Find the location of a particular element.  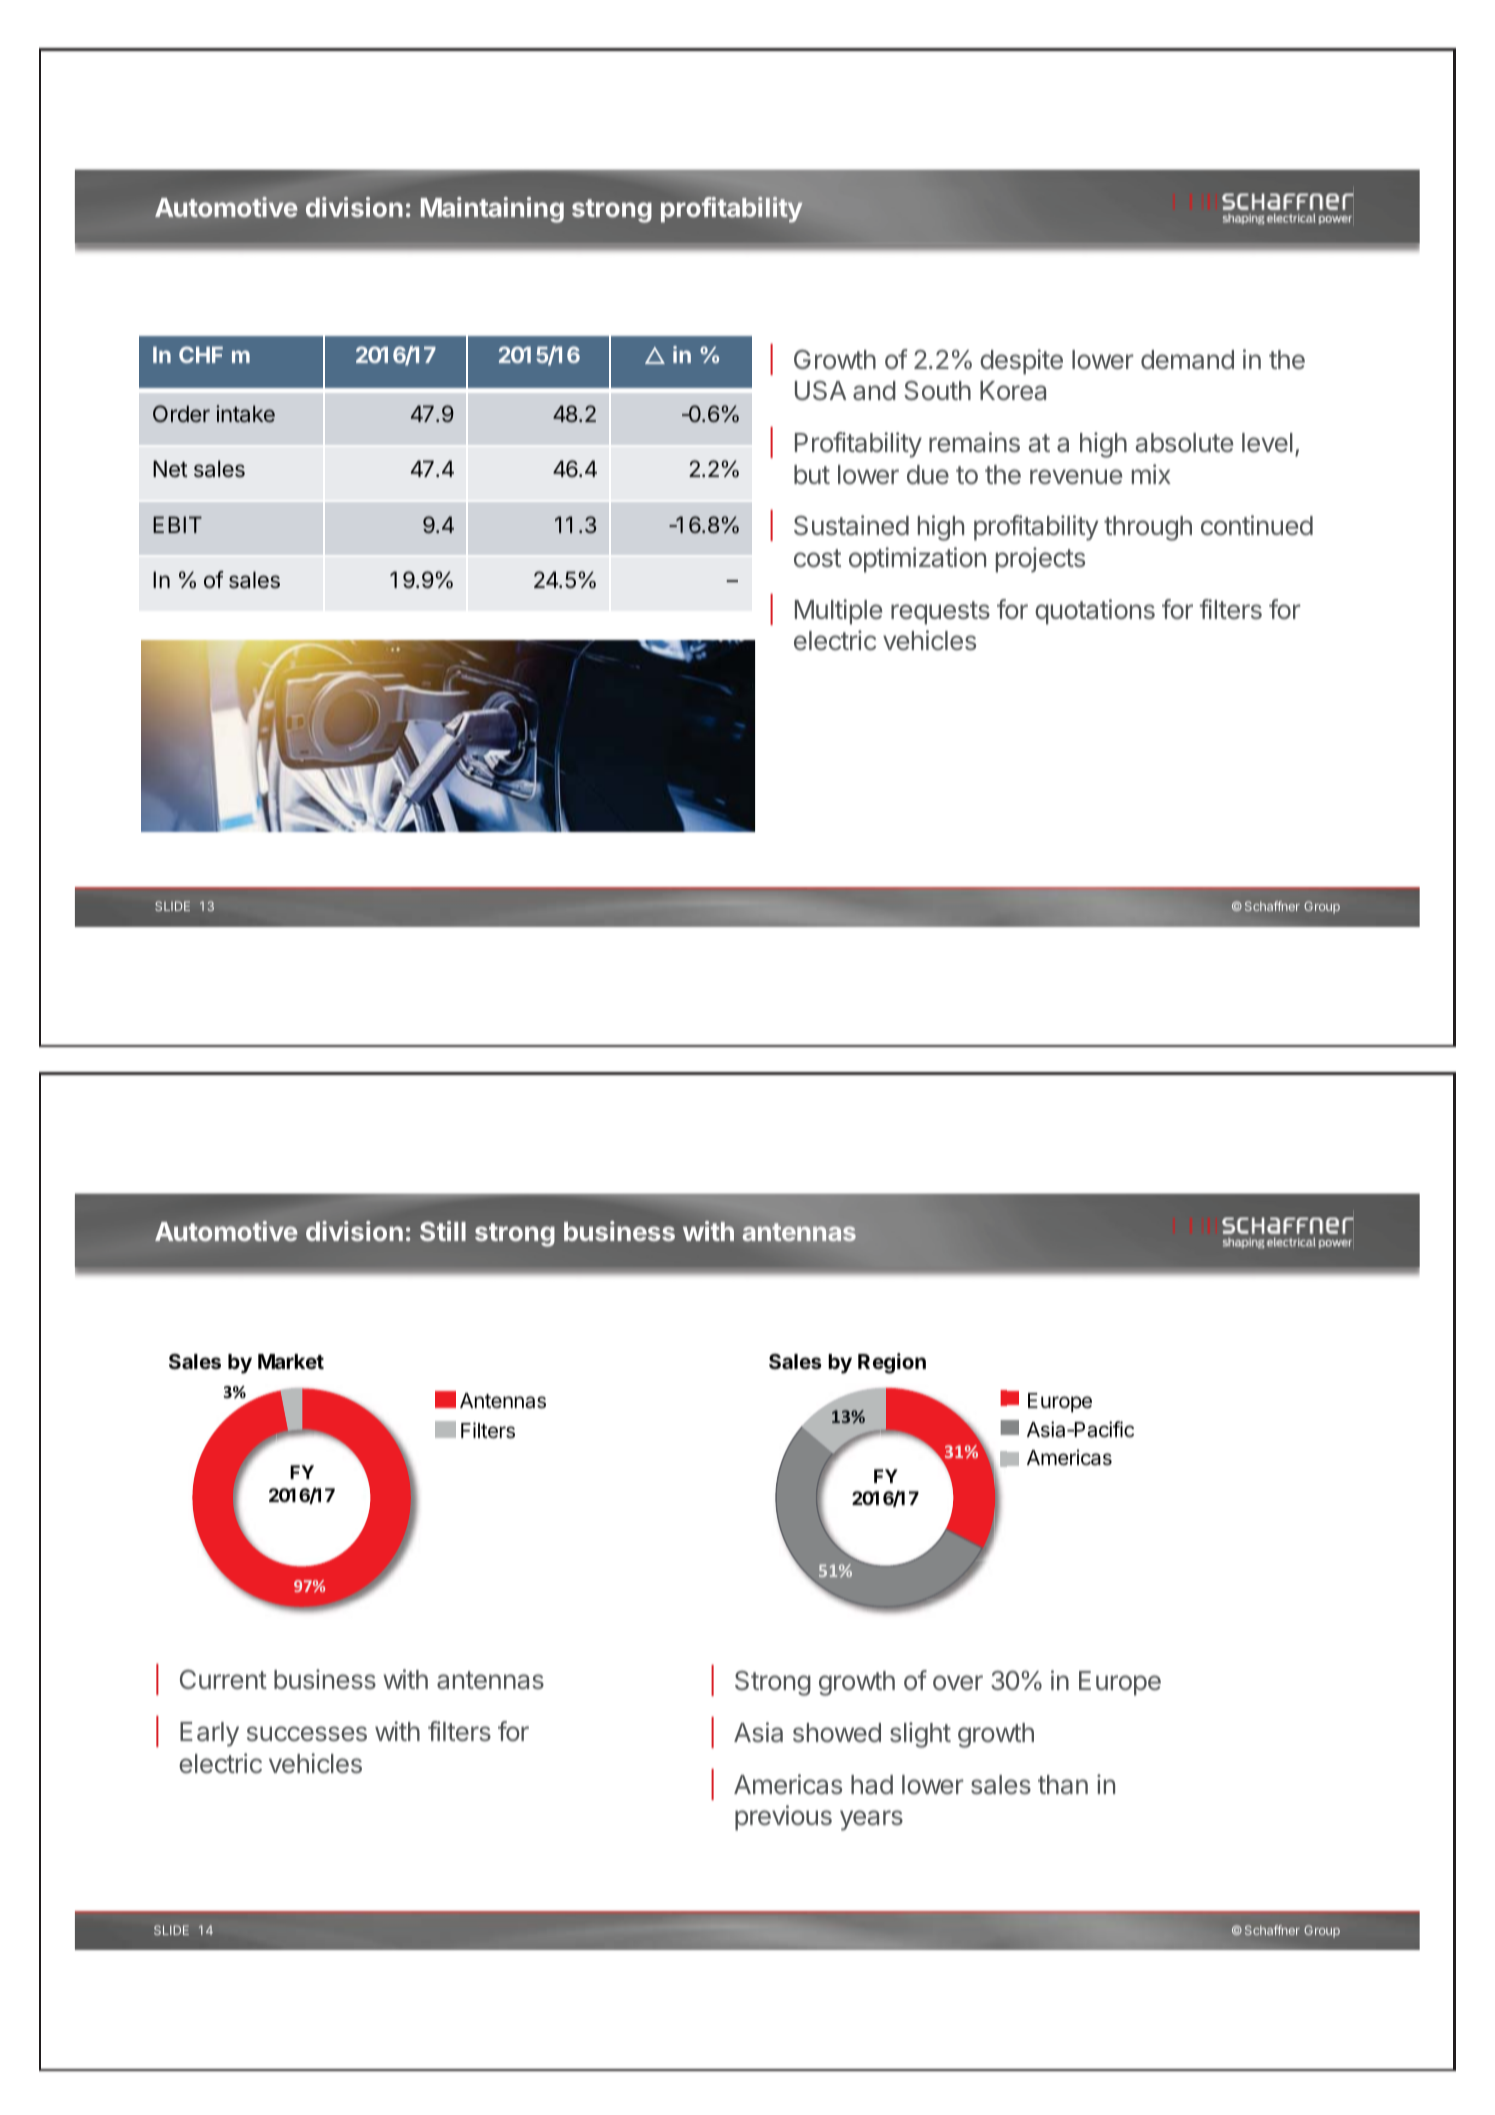

than is located at coordinates (1063, 1785).
